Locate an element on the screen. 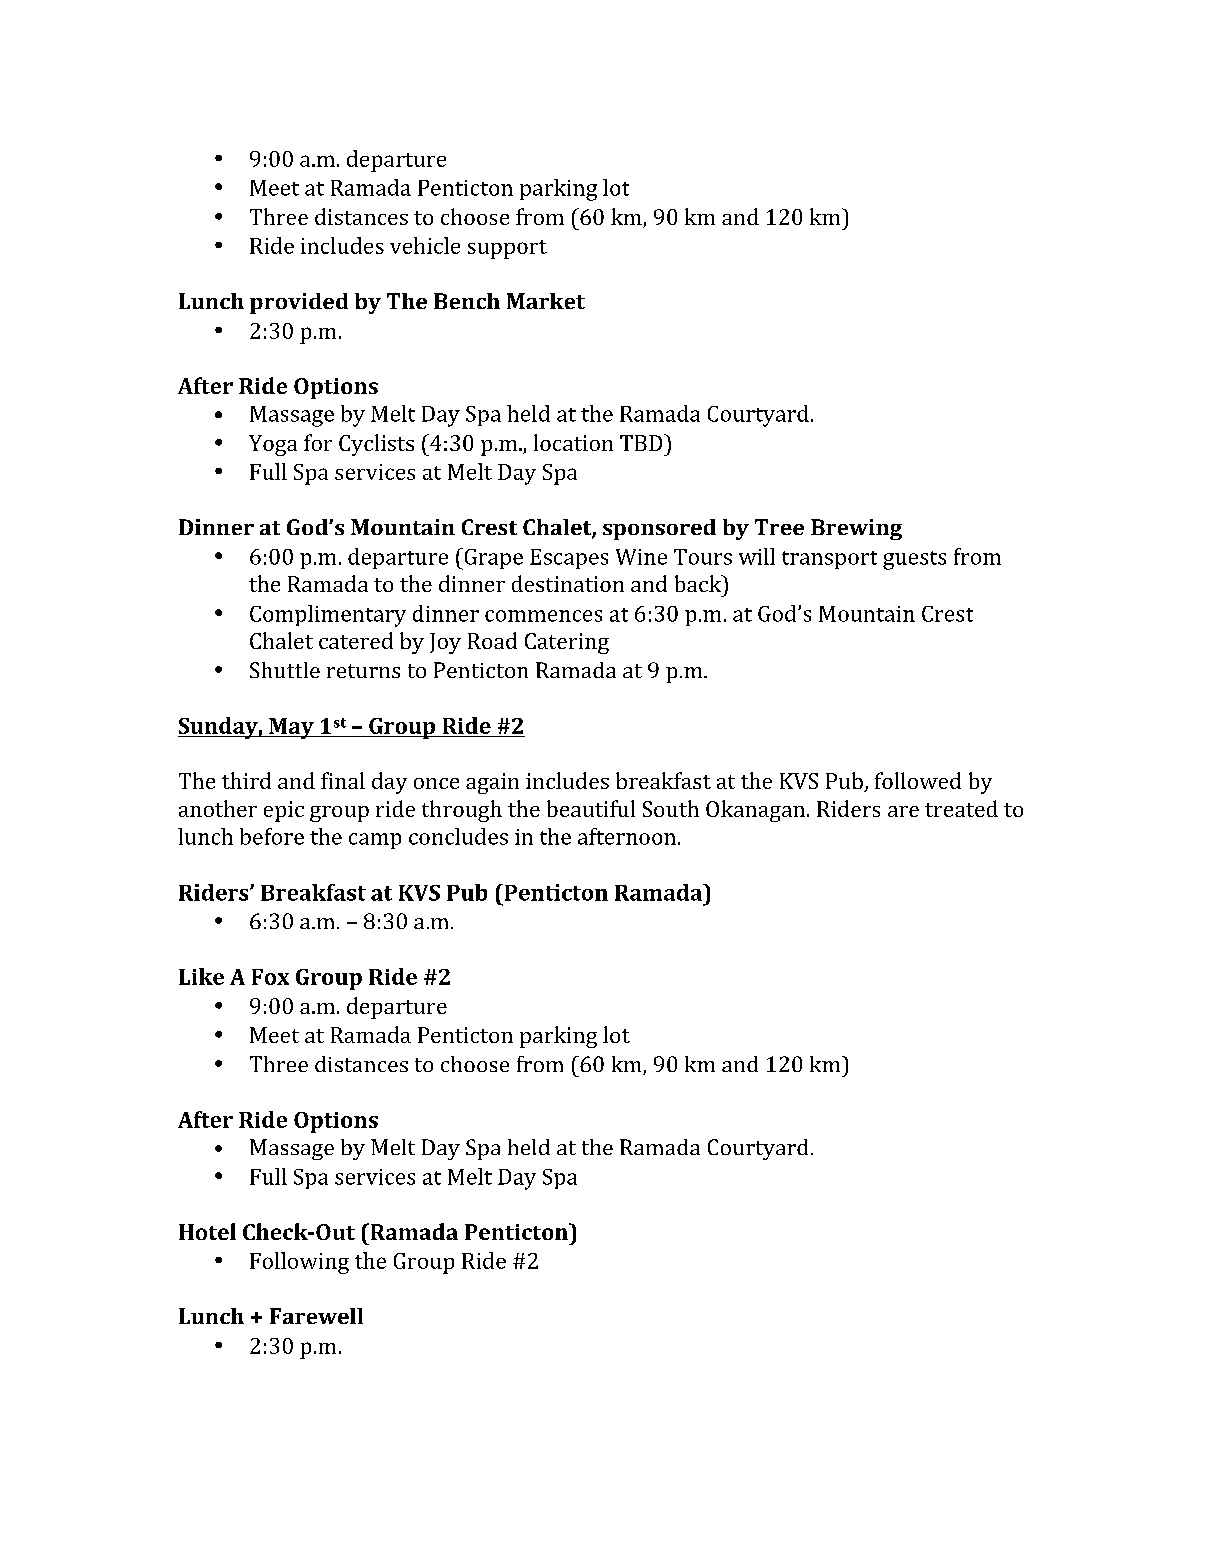 The image size is (1208, 1563). Farewell is located at coordinates (316, 1316).
